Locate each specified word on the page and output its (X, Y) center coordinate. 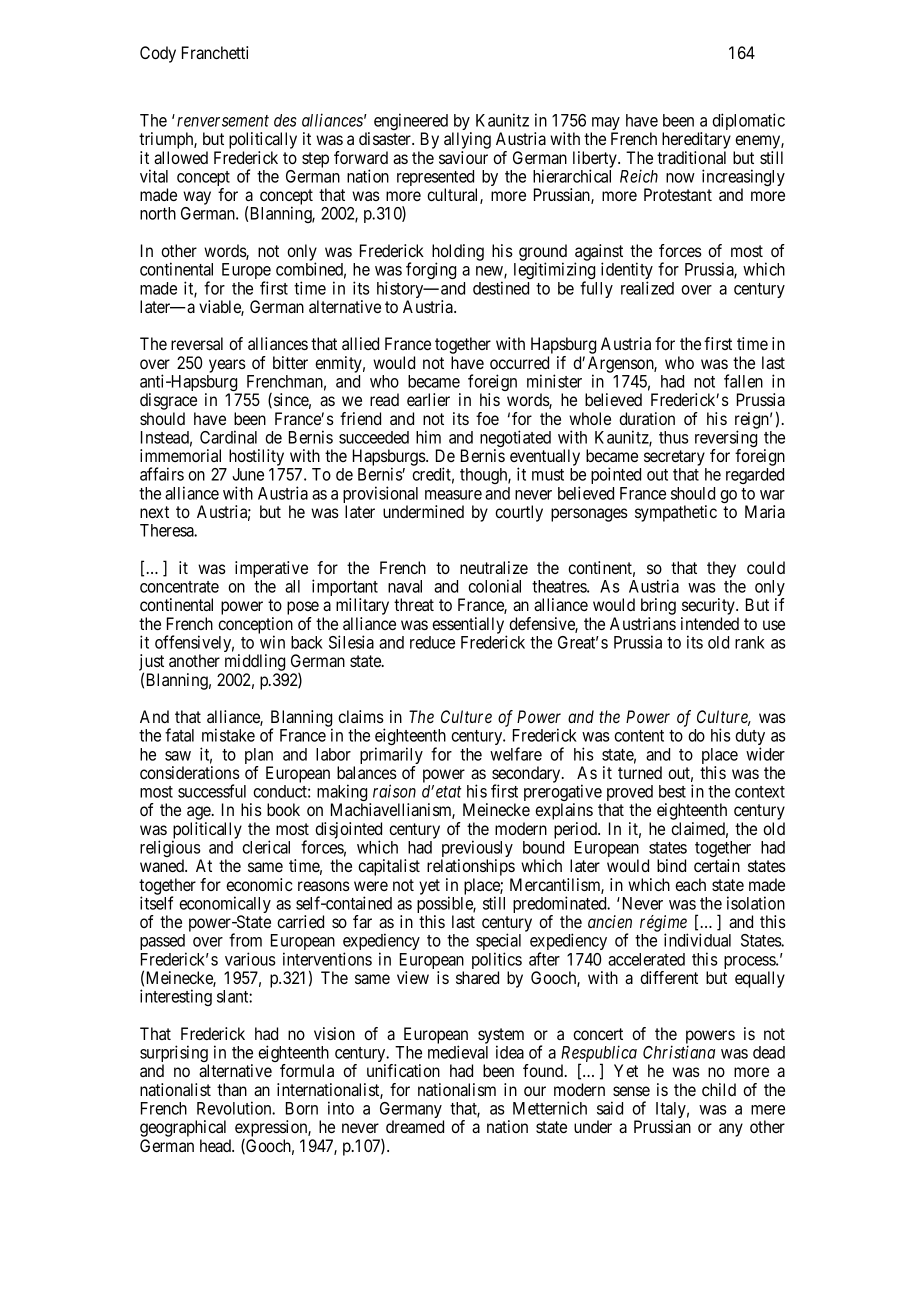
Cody (158, 54)
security (709, 608)
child (719, 1089)
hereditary (696, 142)
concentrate (179, 587)
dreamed (415, 1126)
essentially (469, 626)
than (232, 1089)
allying (467, 142)
